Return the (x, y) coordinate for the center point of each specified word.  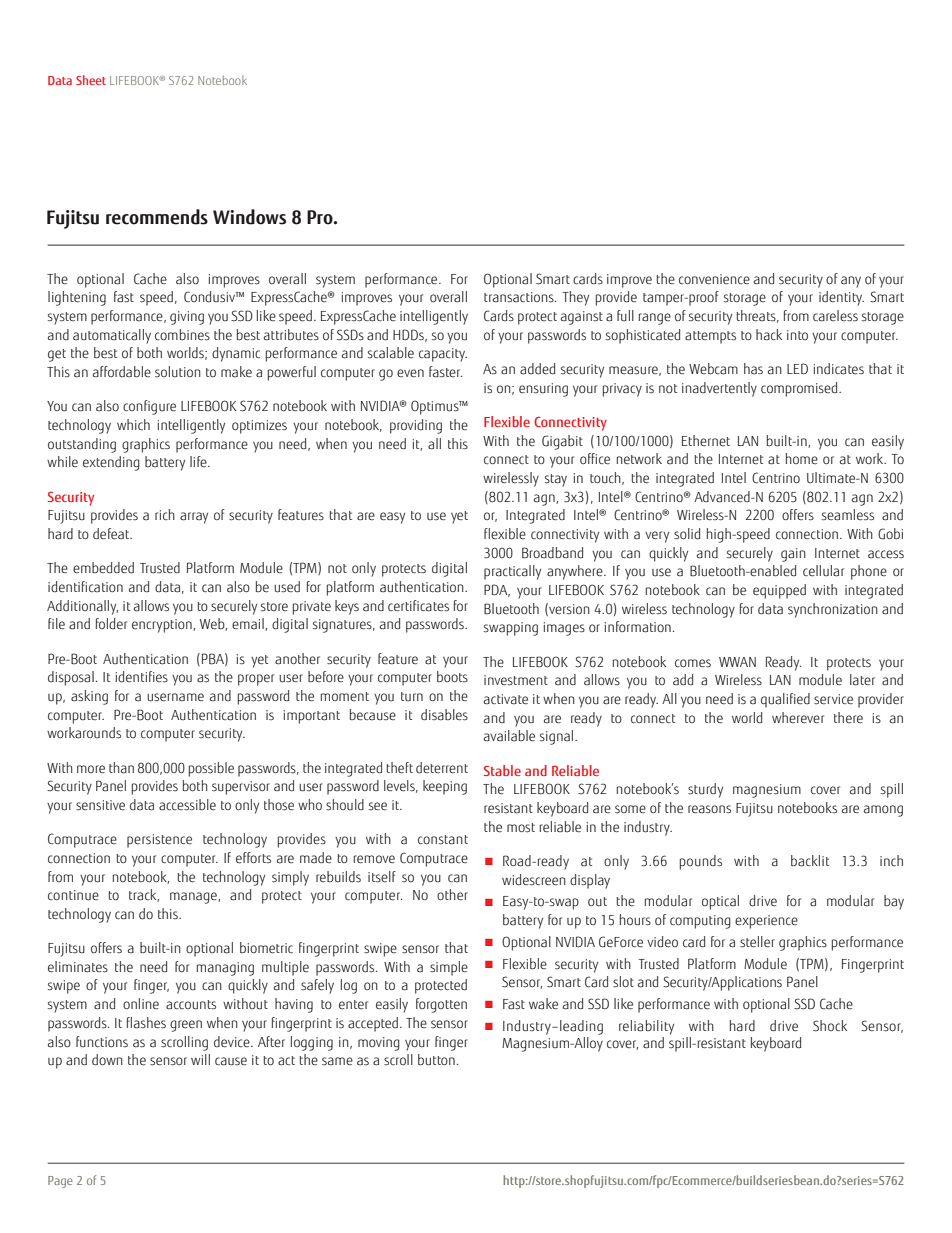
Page (60, 1182)
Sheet (91, 80)
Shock (830, 1026)
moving (379, 1044)
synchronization (833, 610)
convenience (714, 279)
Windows (249, 217)
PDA (497, 590)
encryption (163, 626)
